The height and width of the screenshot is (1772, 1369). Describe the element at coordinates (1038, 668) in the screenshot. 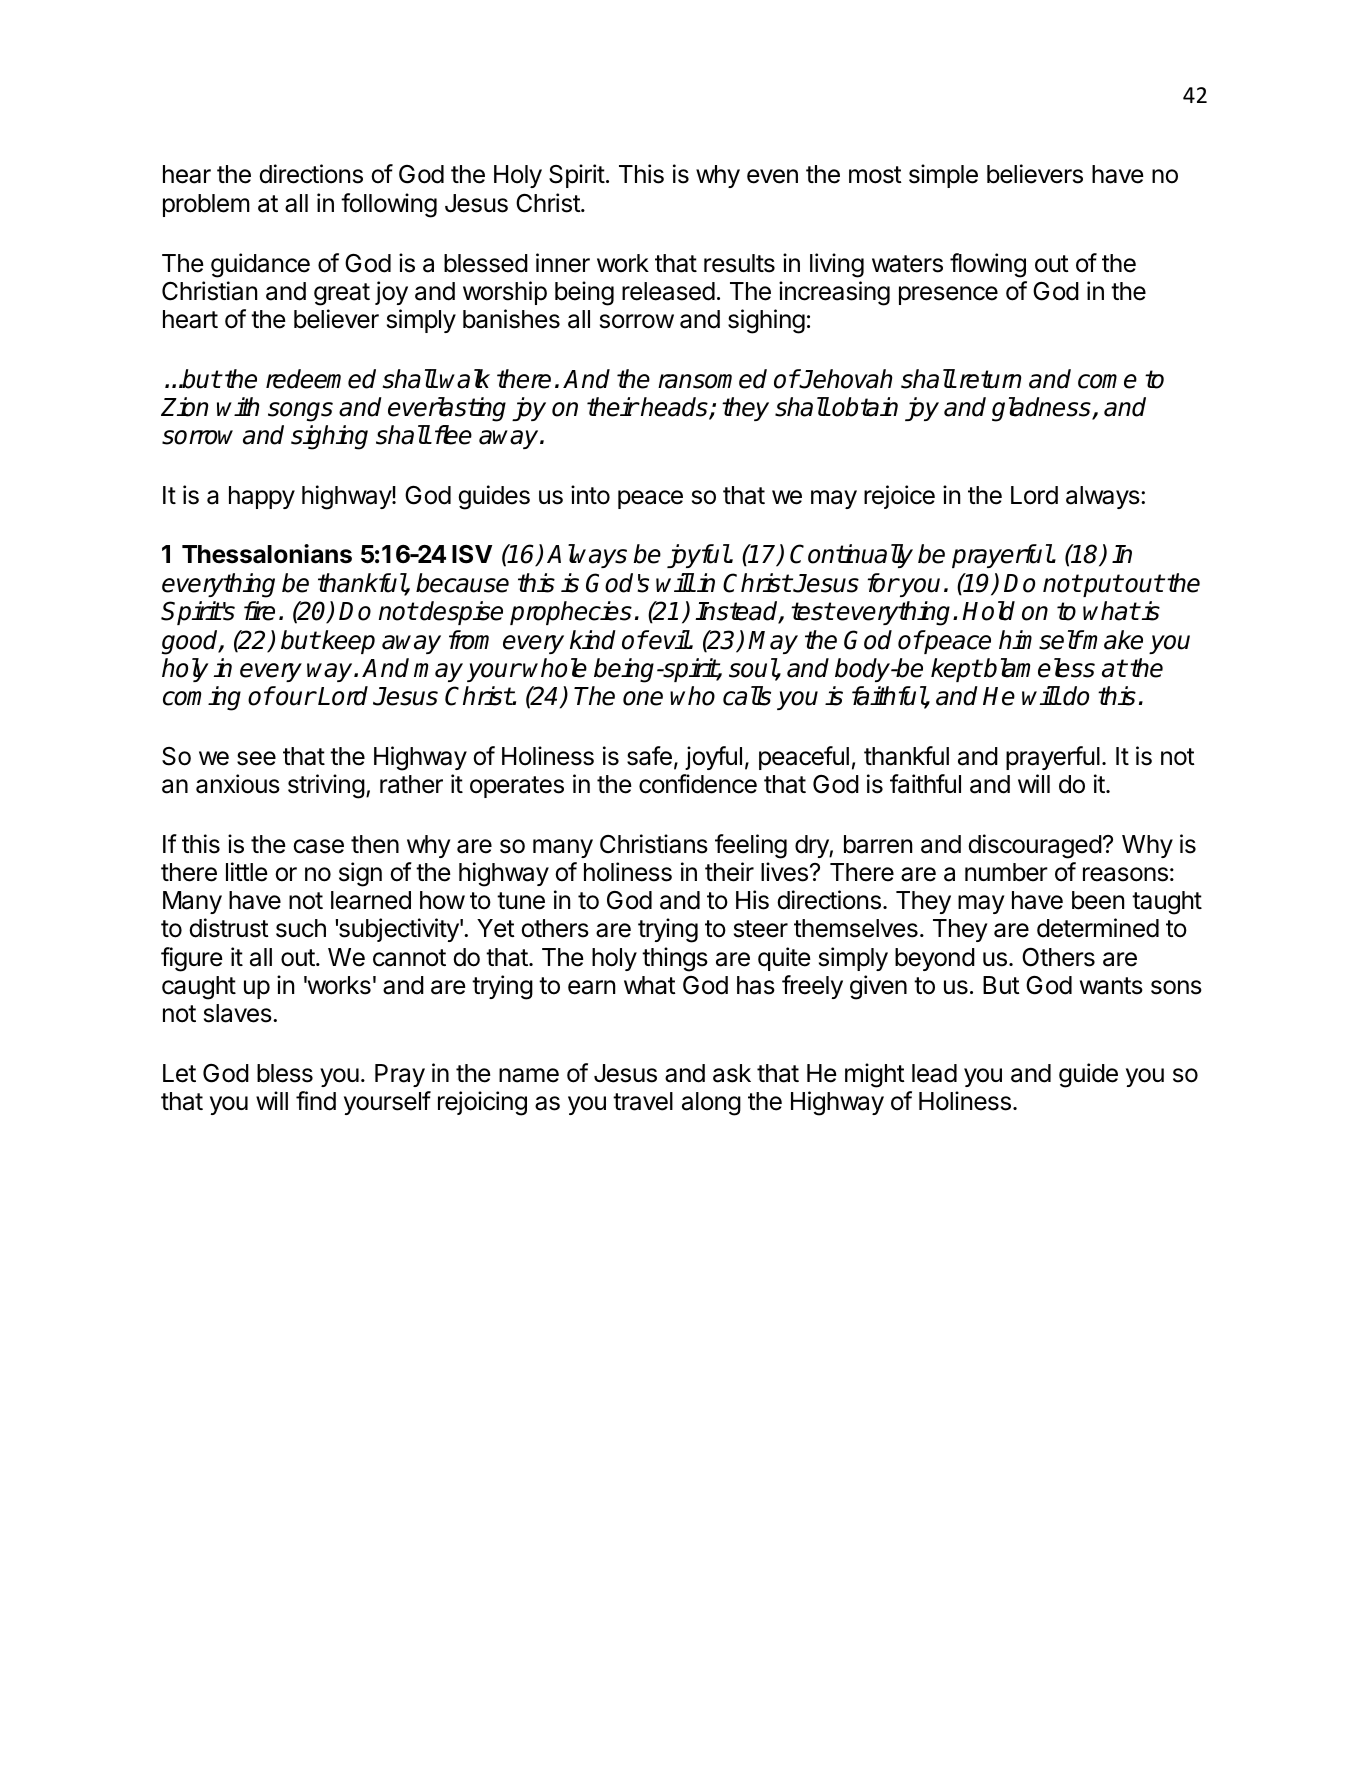

I see `blameless` at that location.
